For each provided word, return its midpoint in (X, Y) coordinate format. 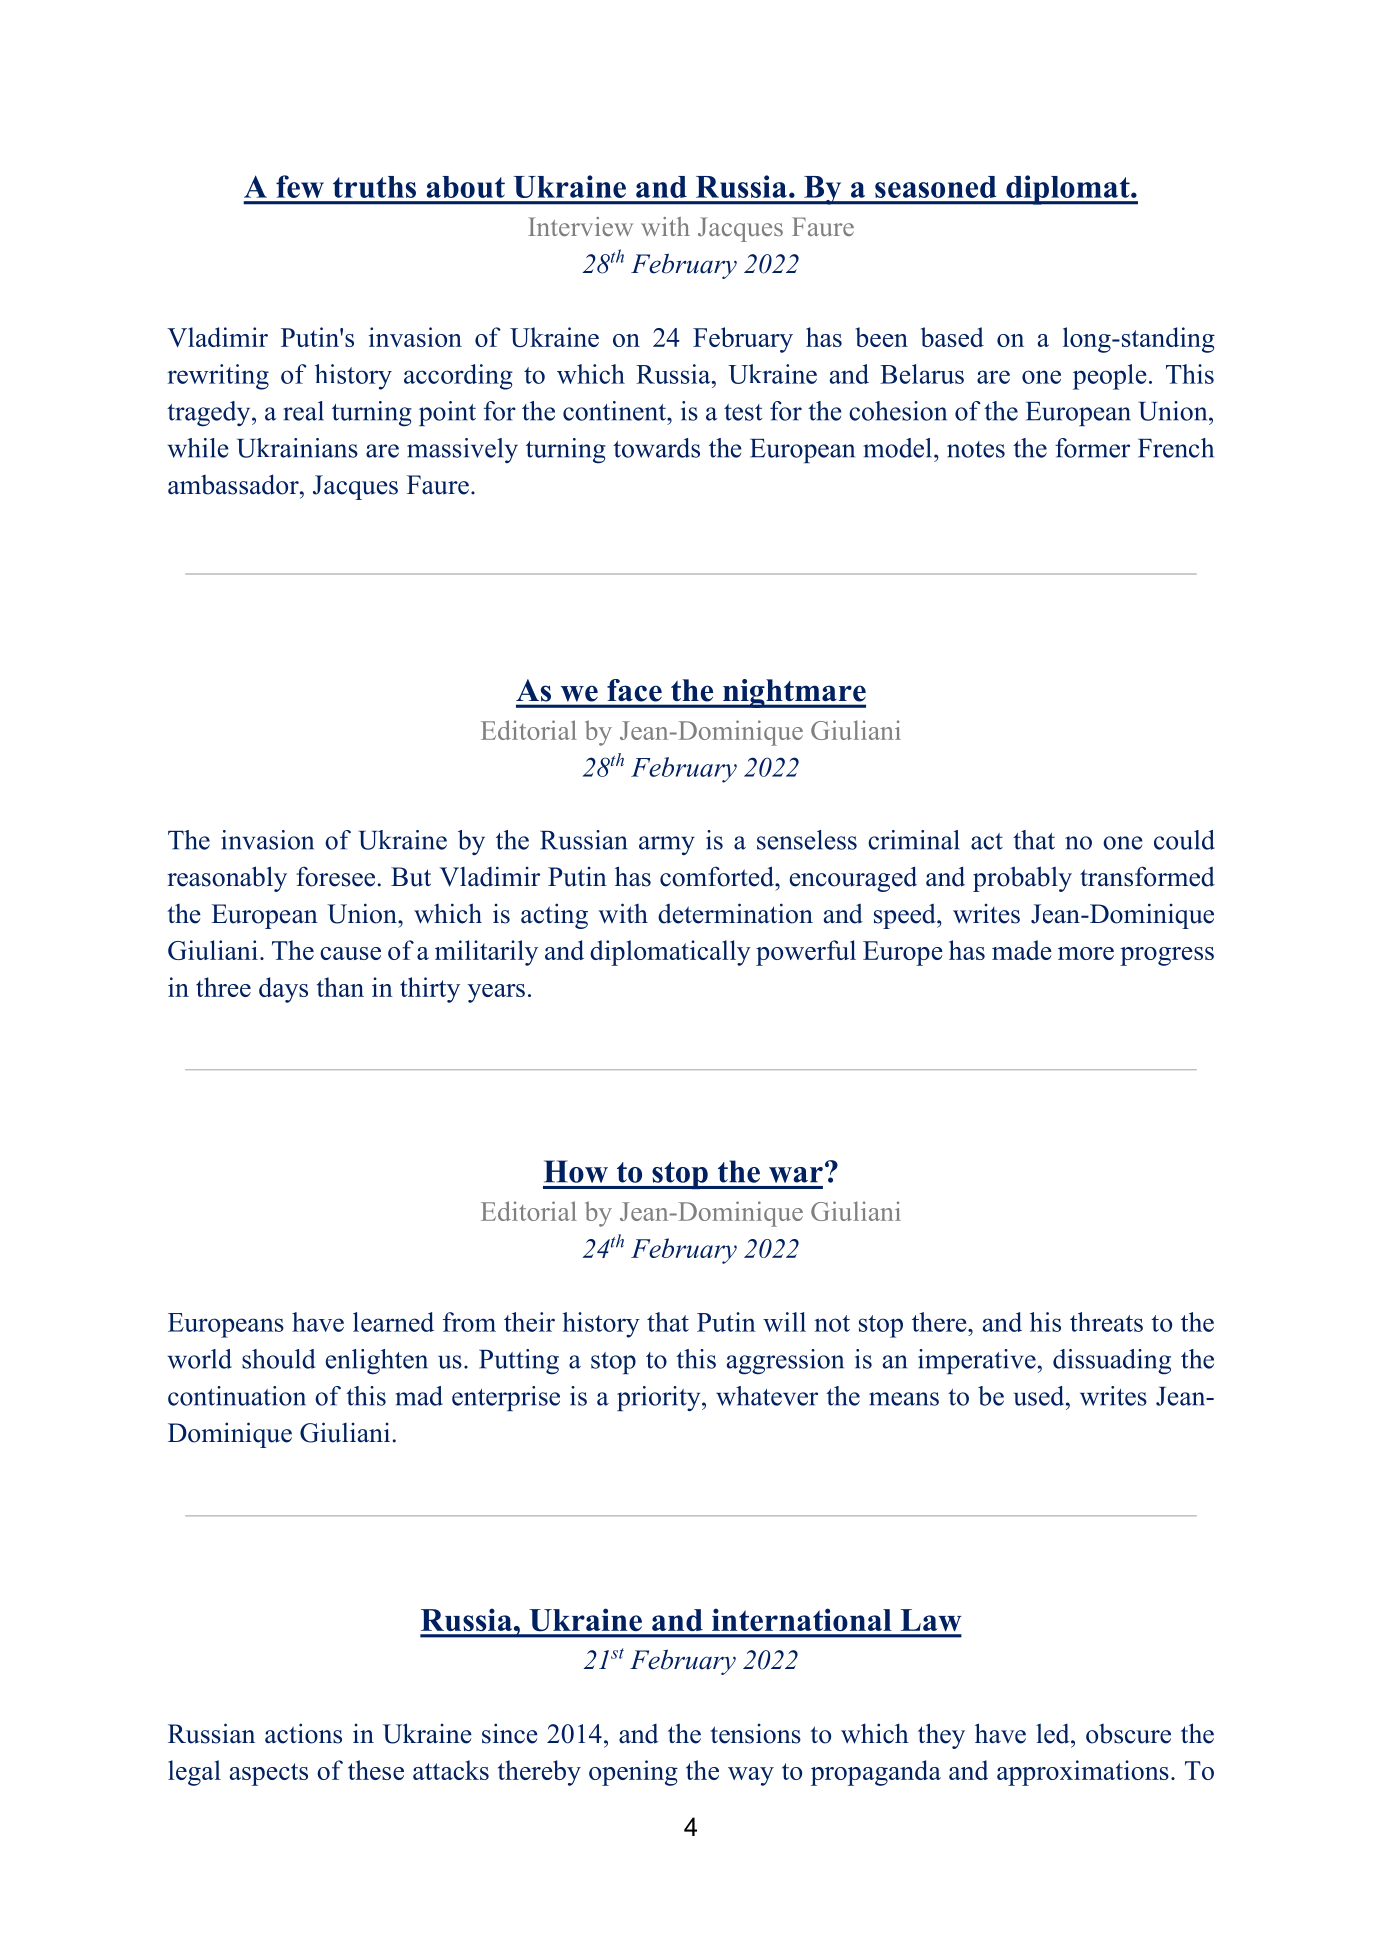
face (634, 690)
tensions (755, 1734)
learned (393, 1322)
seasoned (936, 187)
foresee (336, 876)
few (300, 186)
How (576, 1171)
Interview (580, 226)
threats (1106, 1322)
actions (303, 1733)
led (1054, 1734)
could (1184, 840)
